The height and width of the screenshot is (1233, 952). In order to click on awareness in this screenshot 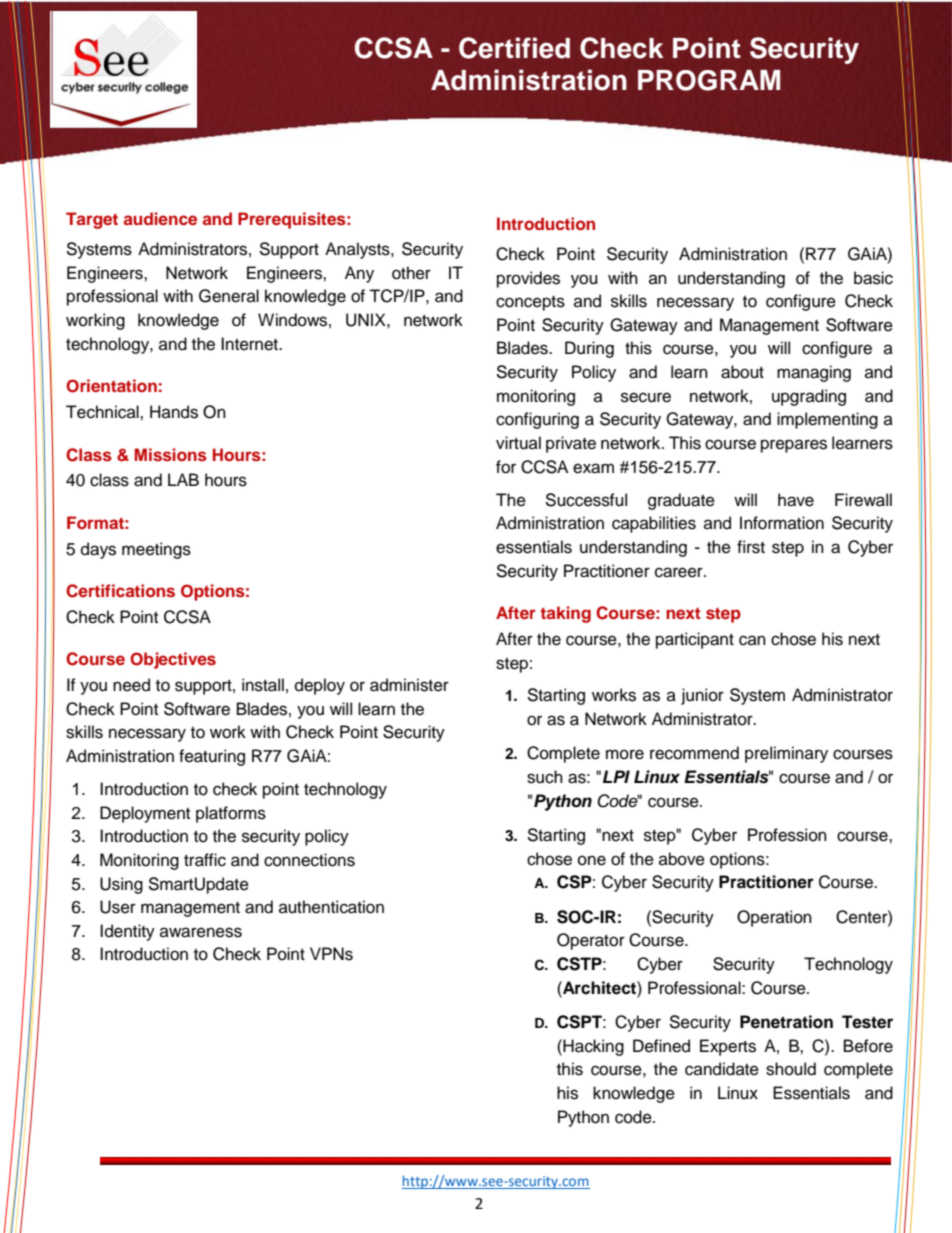, I will do `click(201, 932)`.
